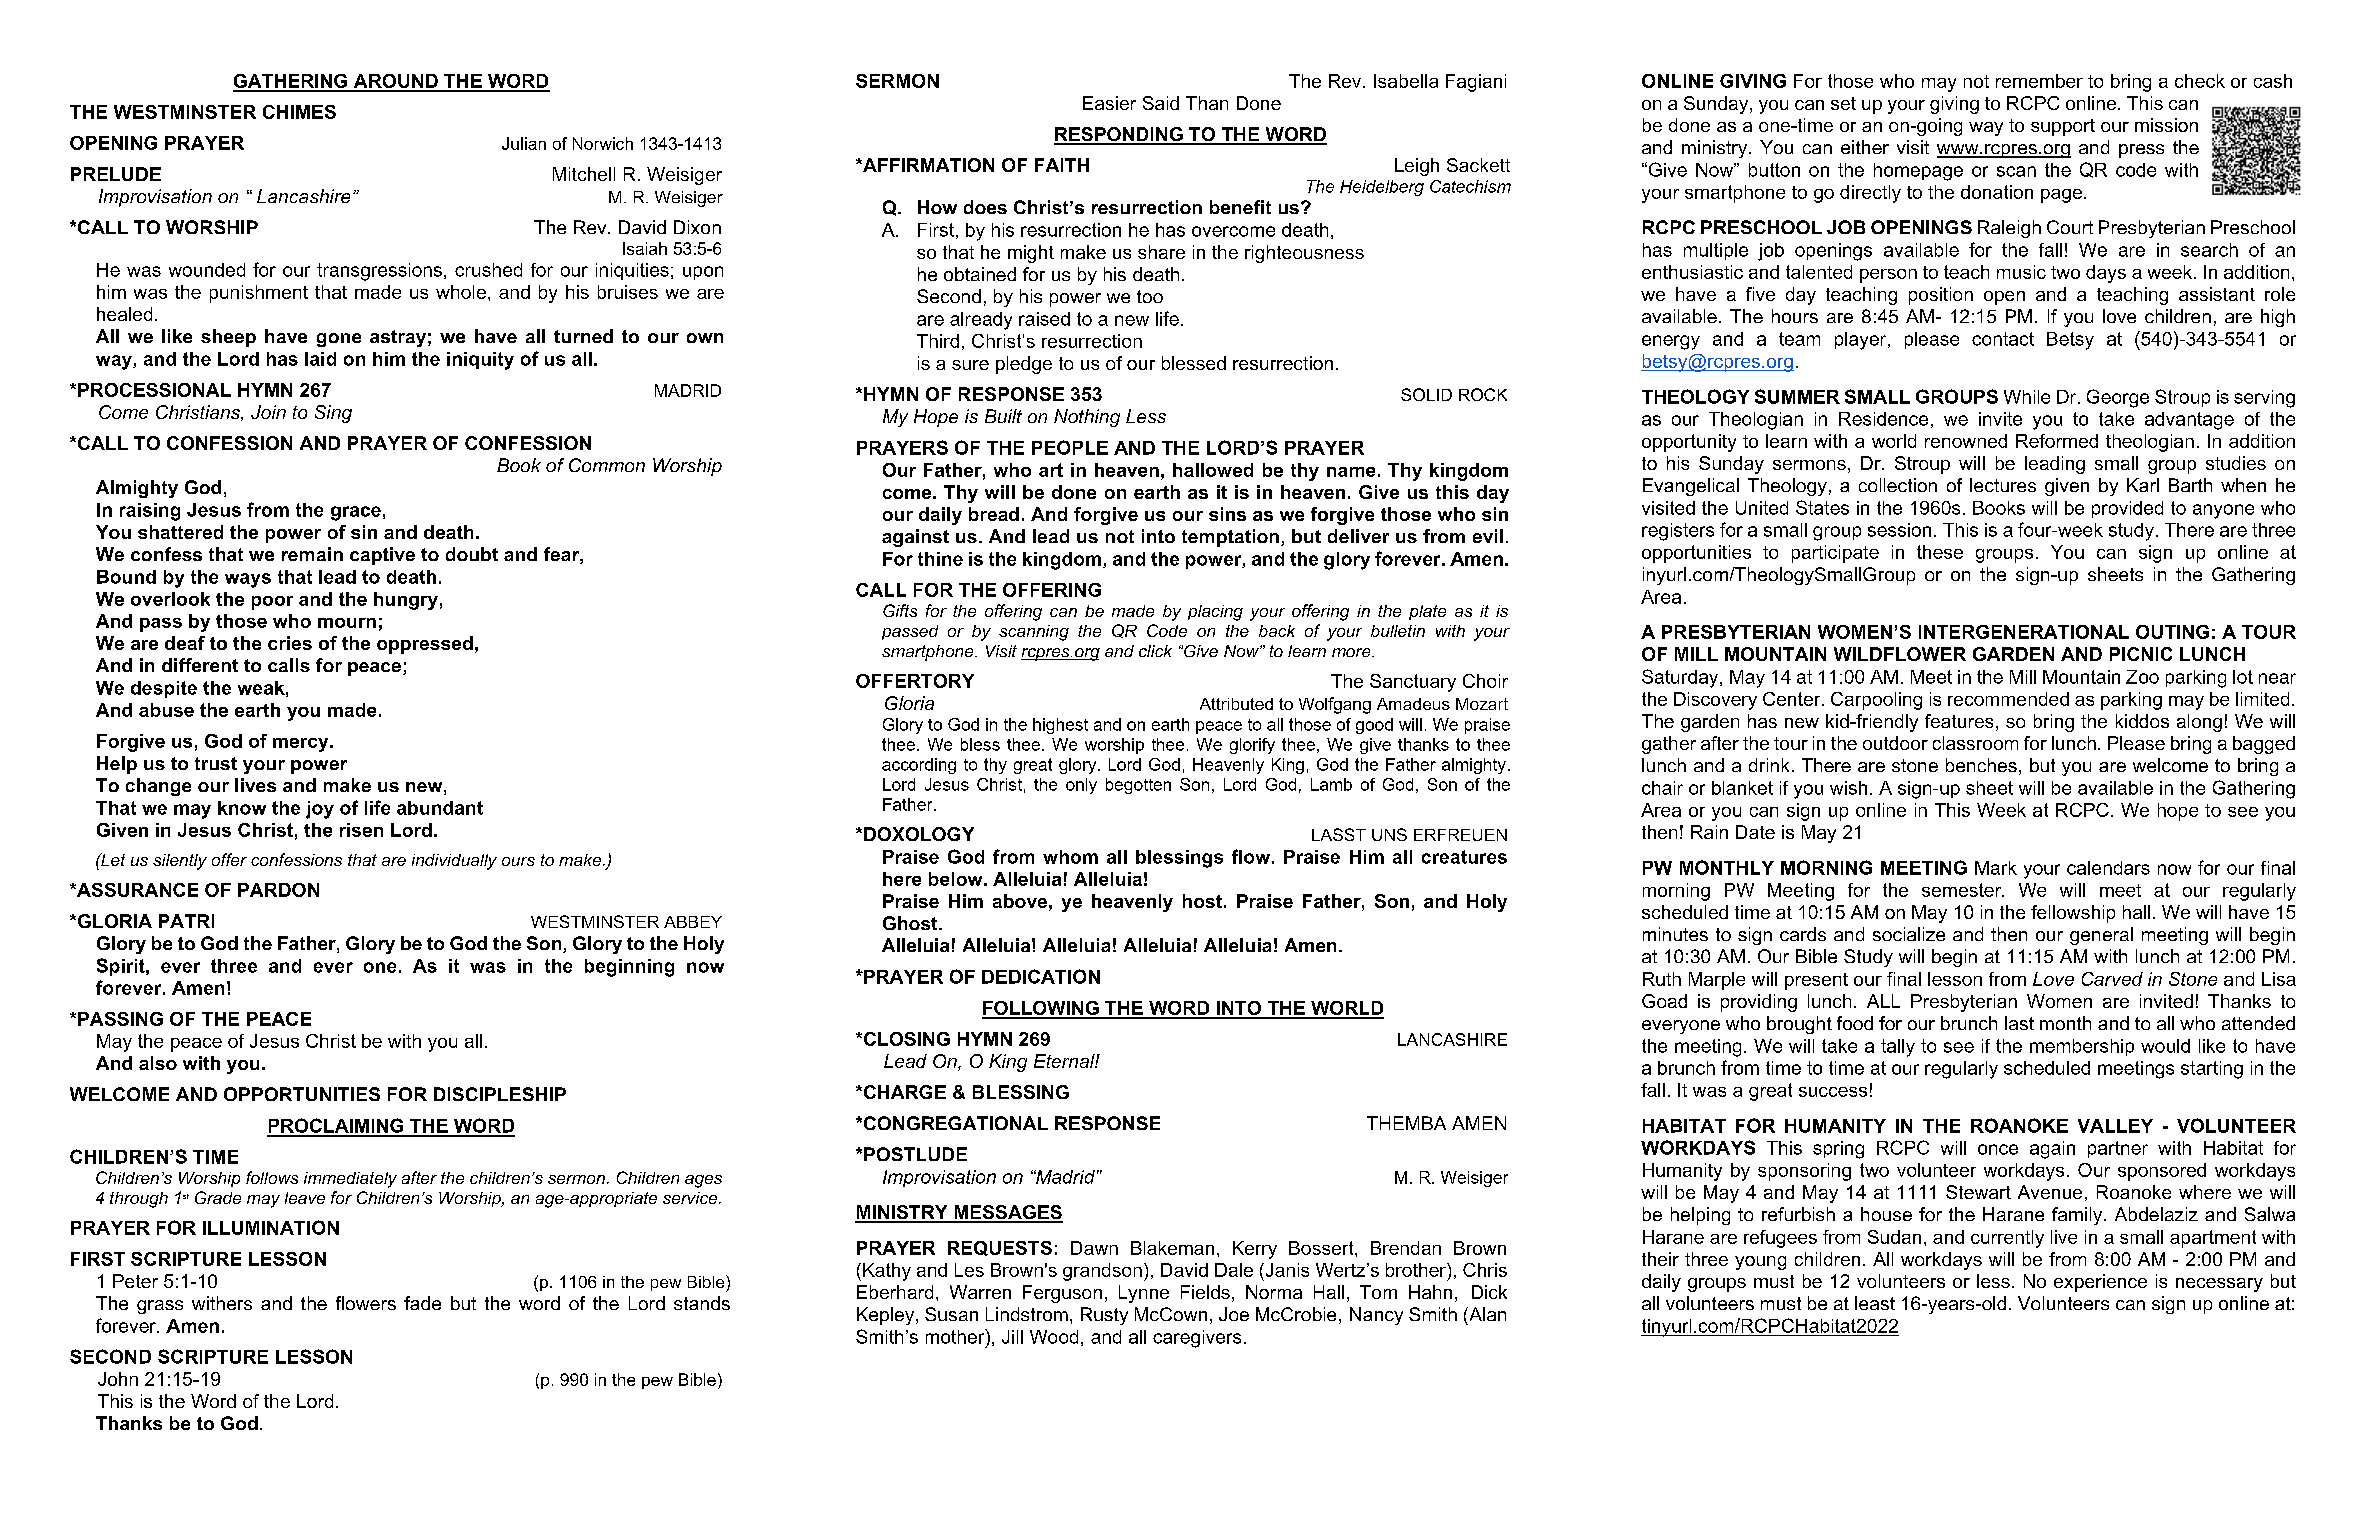 This screenshot has width=2366, height=1531. Describe the element at coordinates (500, 1094) in the screenshot. I see `DISCIPLESHIP` at that location.
